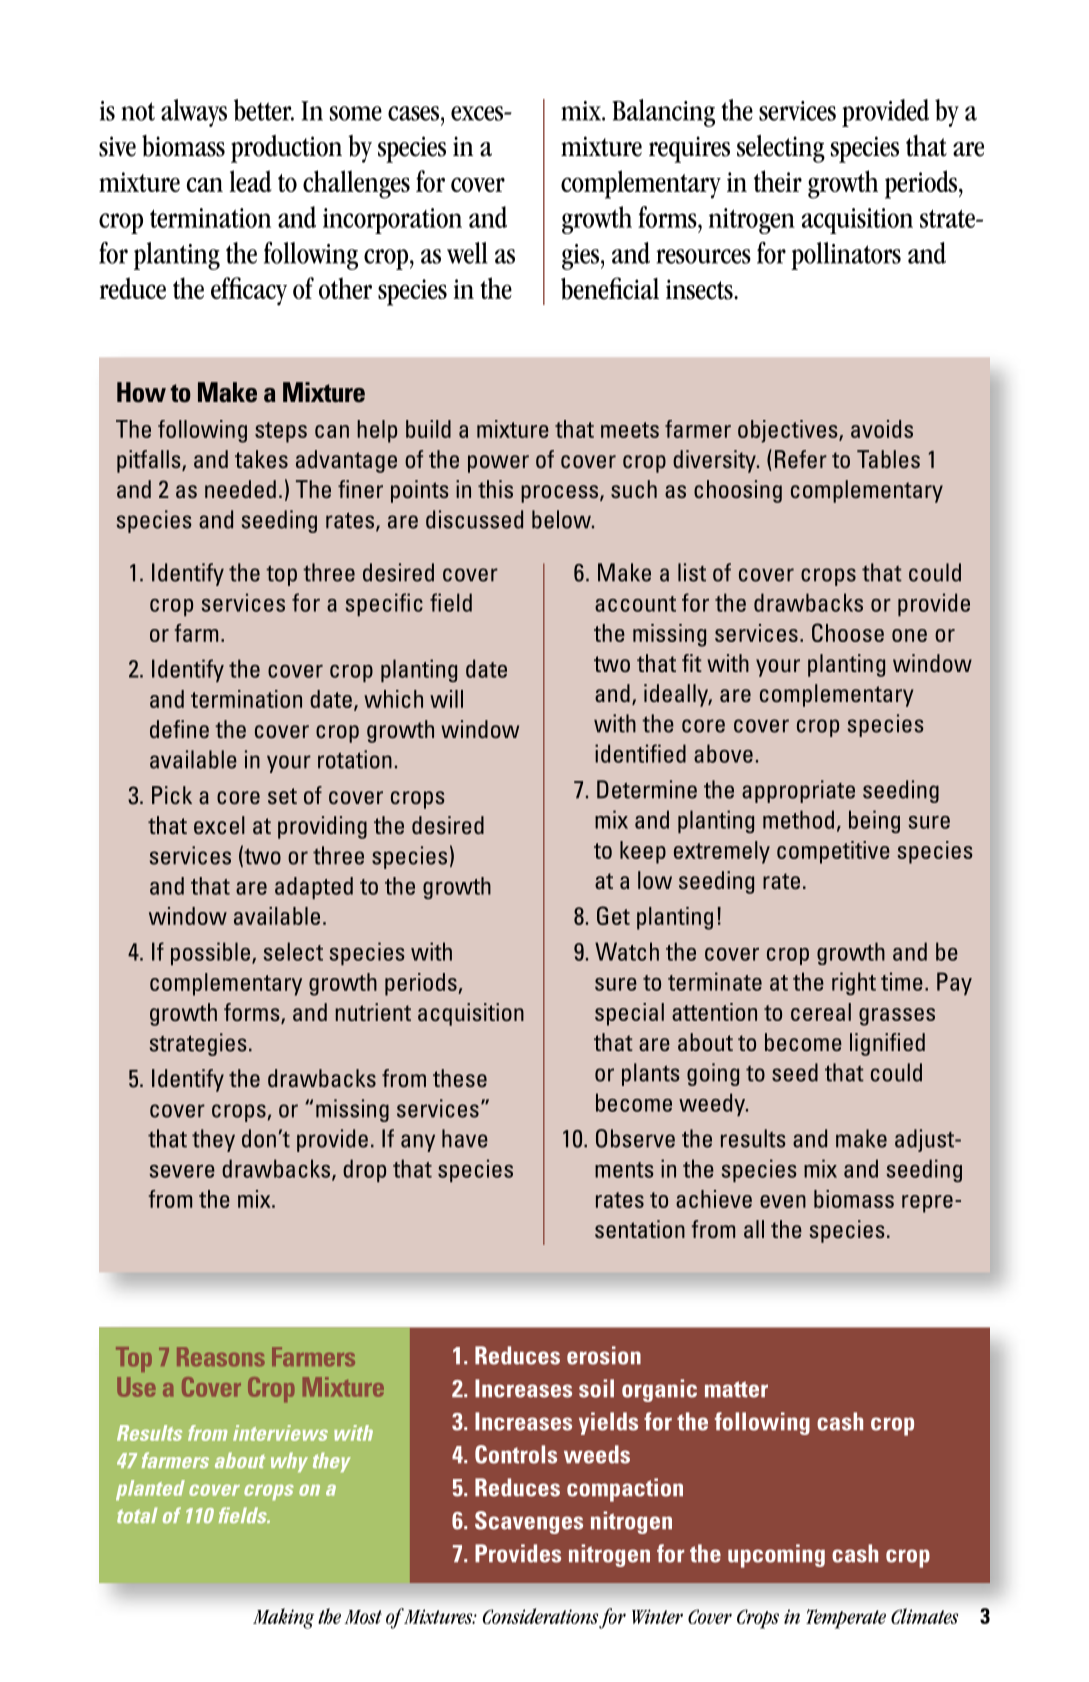 This document has width=1089, height=1682. Describe the element at coordinates (219, 825) in the document. I see `excel` at that location.
